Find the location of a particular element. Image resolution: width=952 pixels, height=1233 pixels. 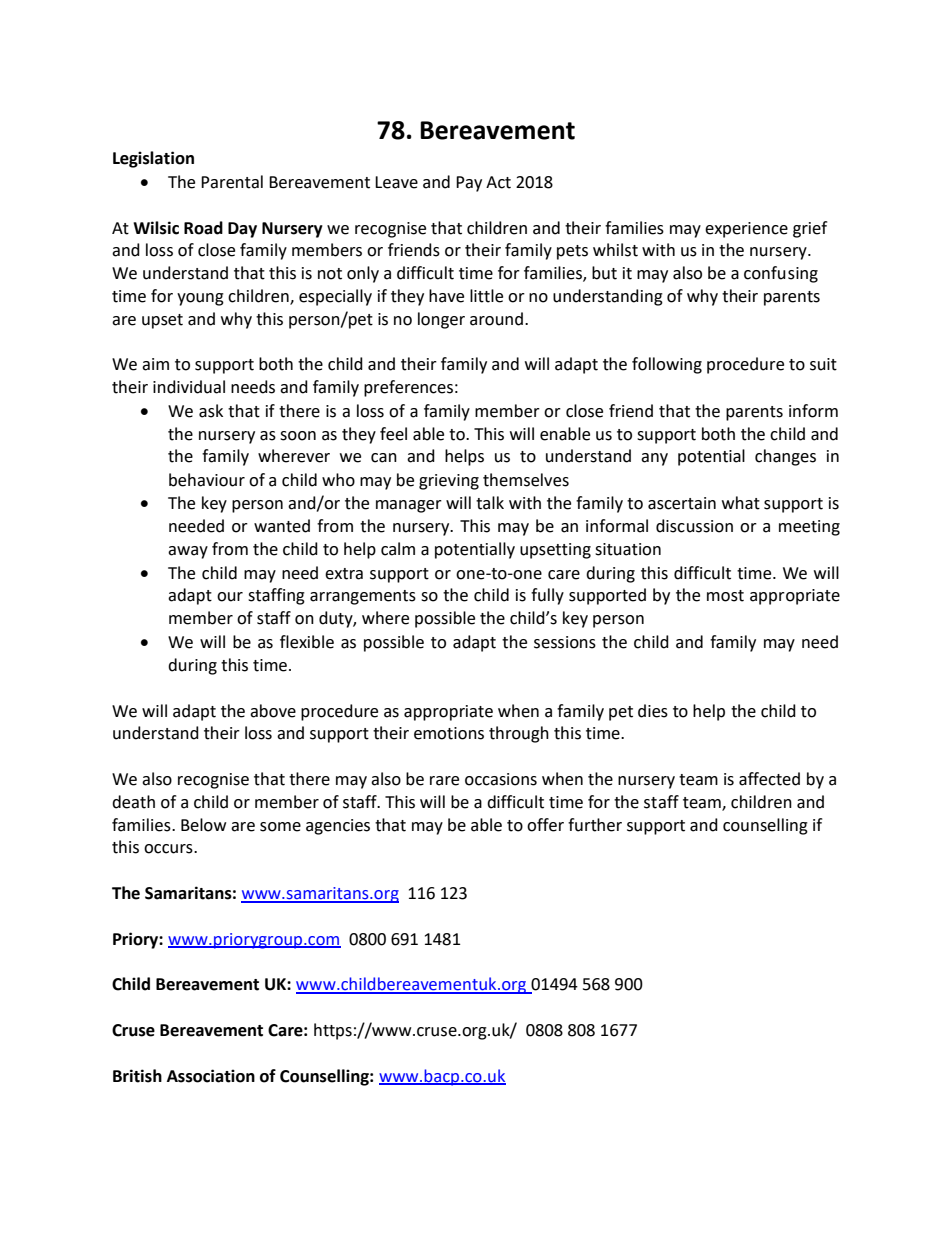

affected is located at coordinates (769, 779).
